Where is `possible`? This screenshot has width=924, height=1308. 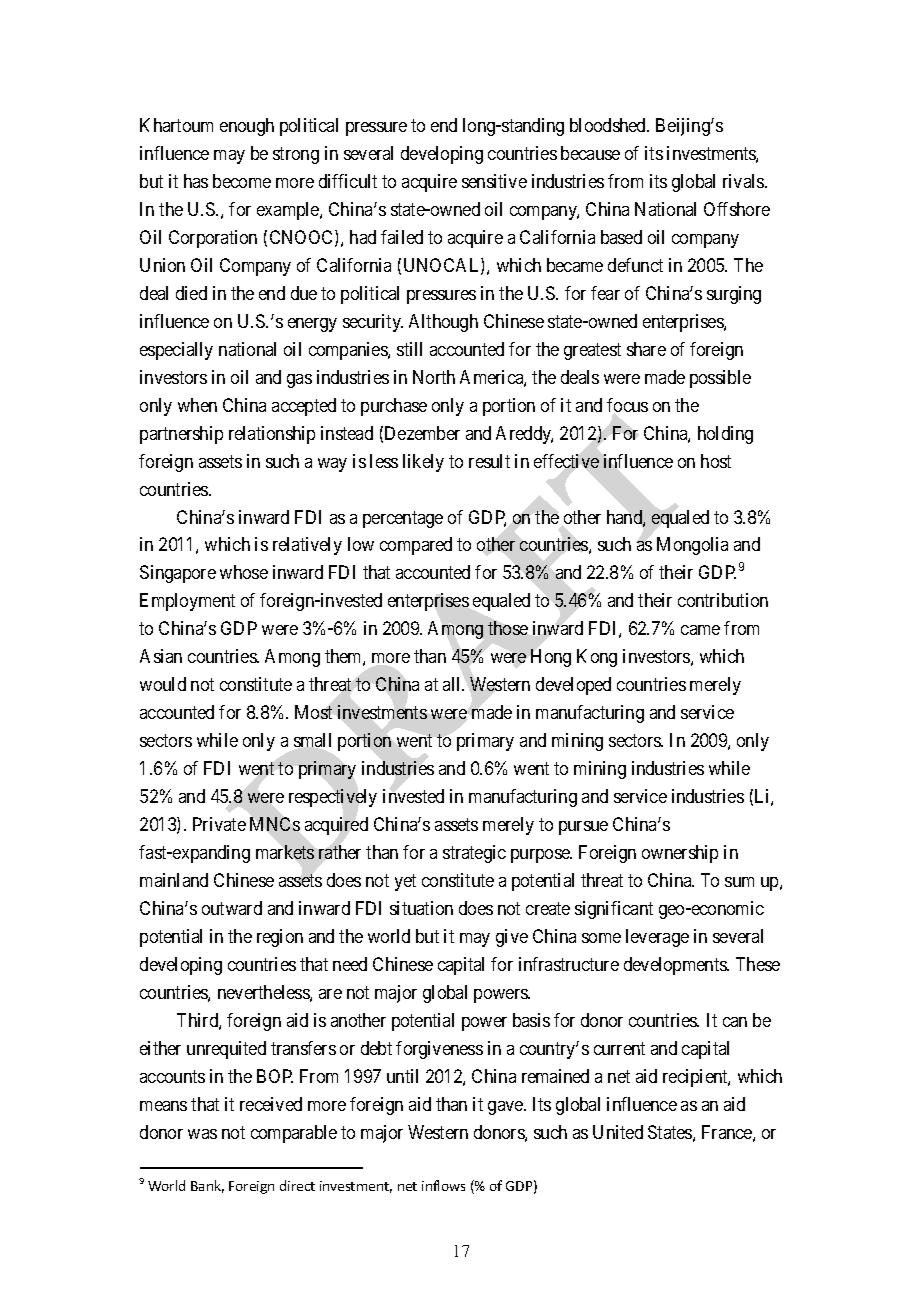
possible is located at coordinates (720, 379).
